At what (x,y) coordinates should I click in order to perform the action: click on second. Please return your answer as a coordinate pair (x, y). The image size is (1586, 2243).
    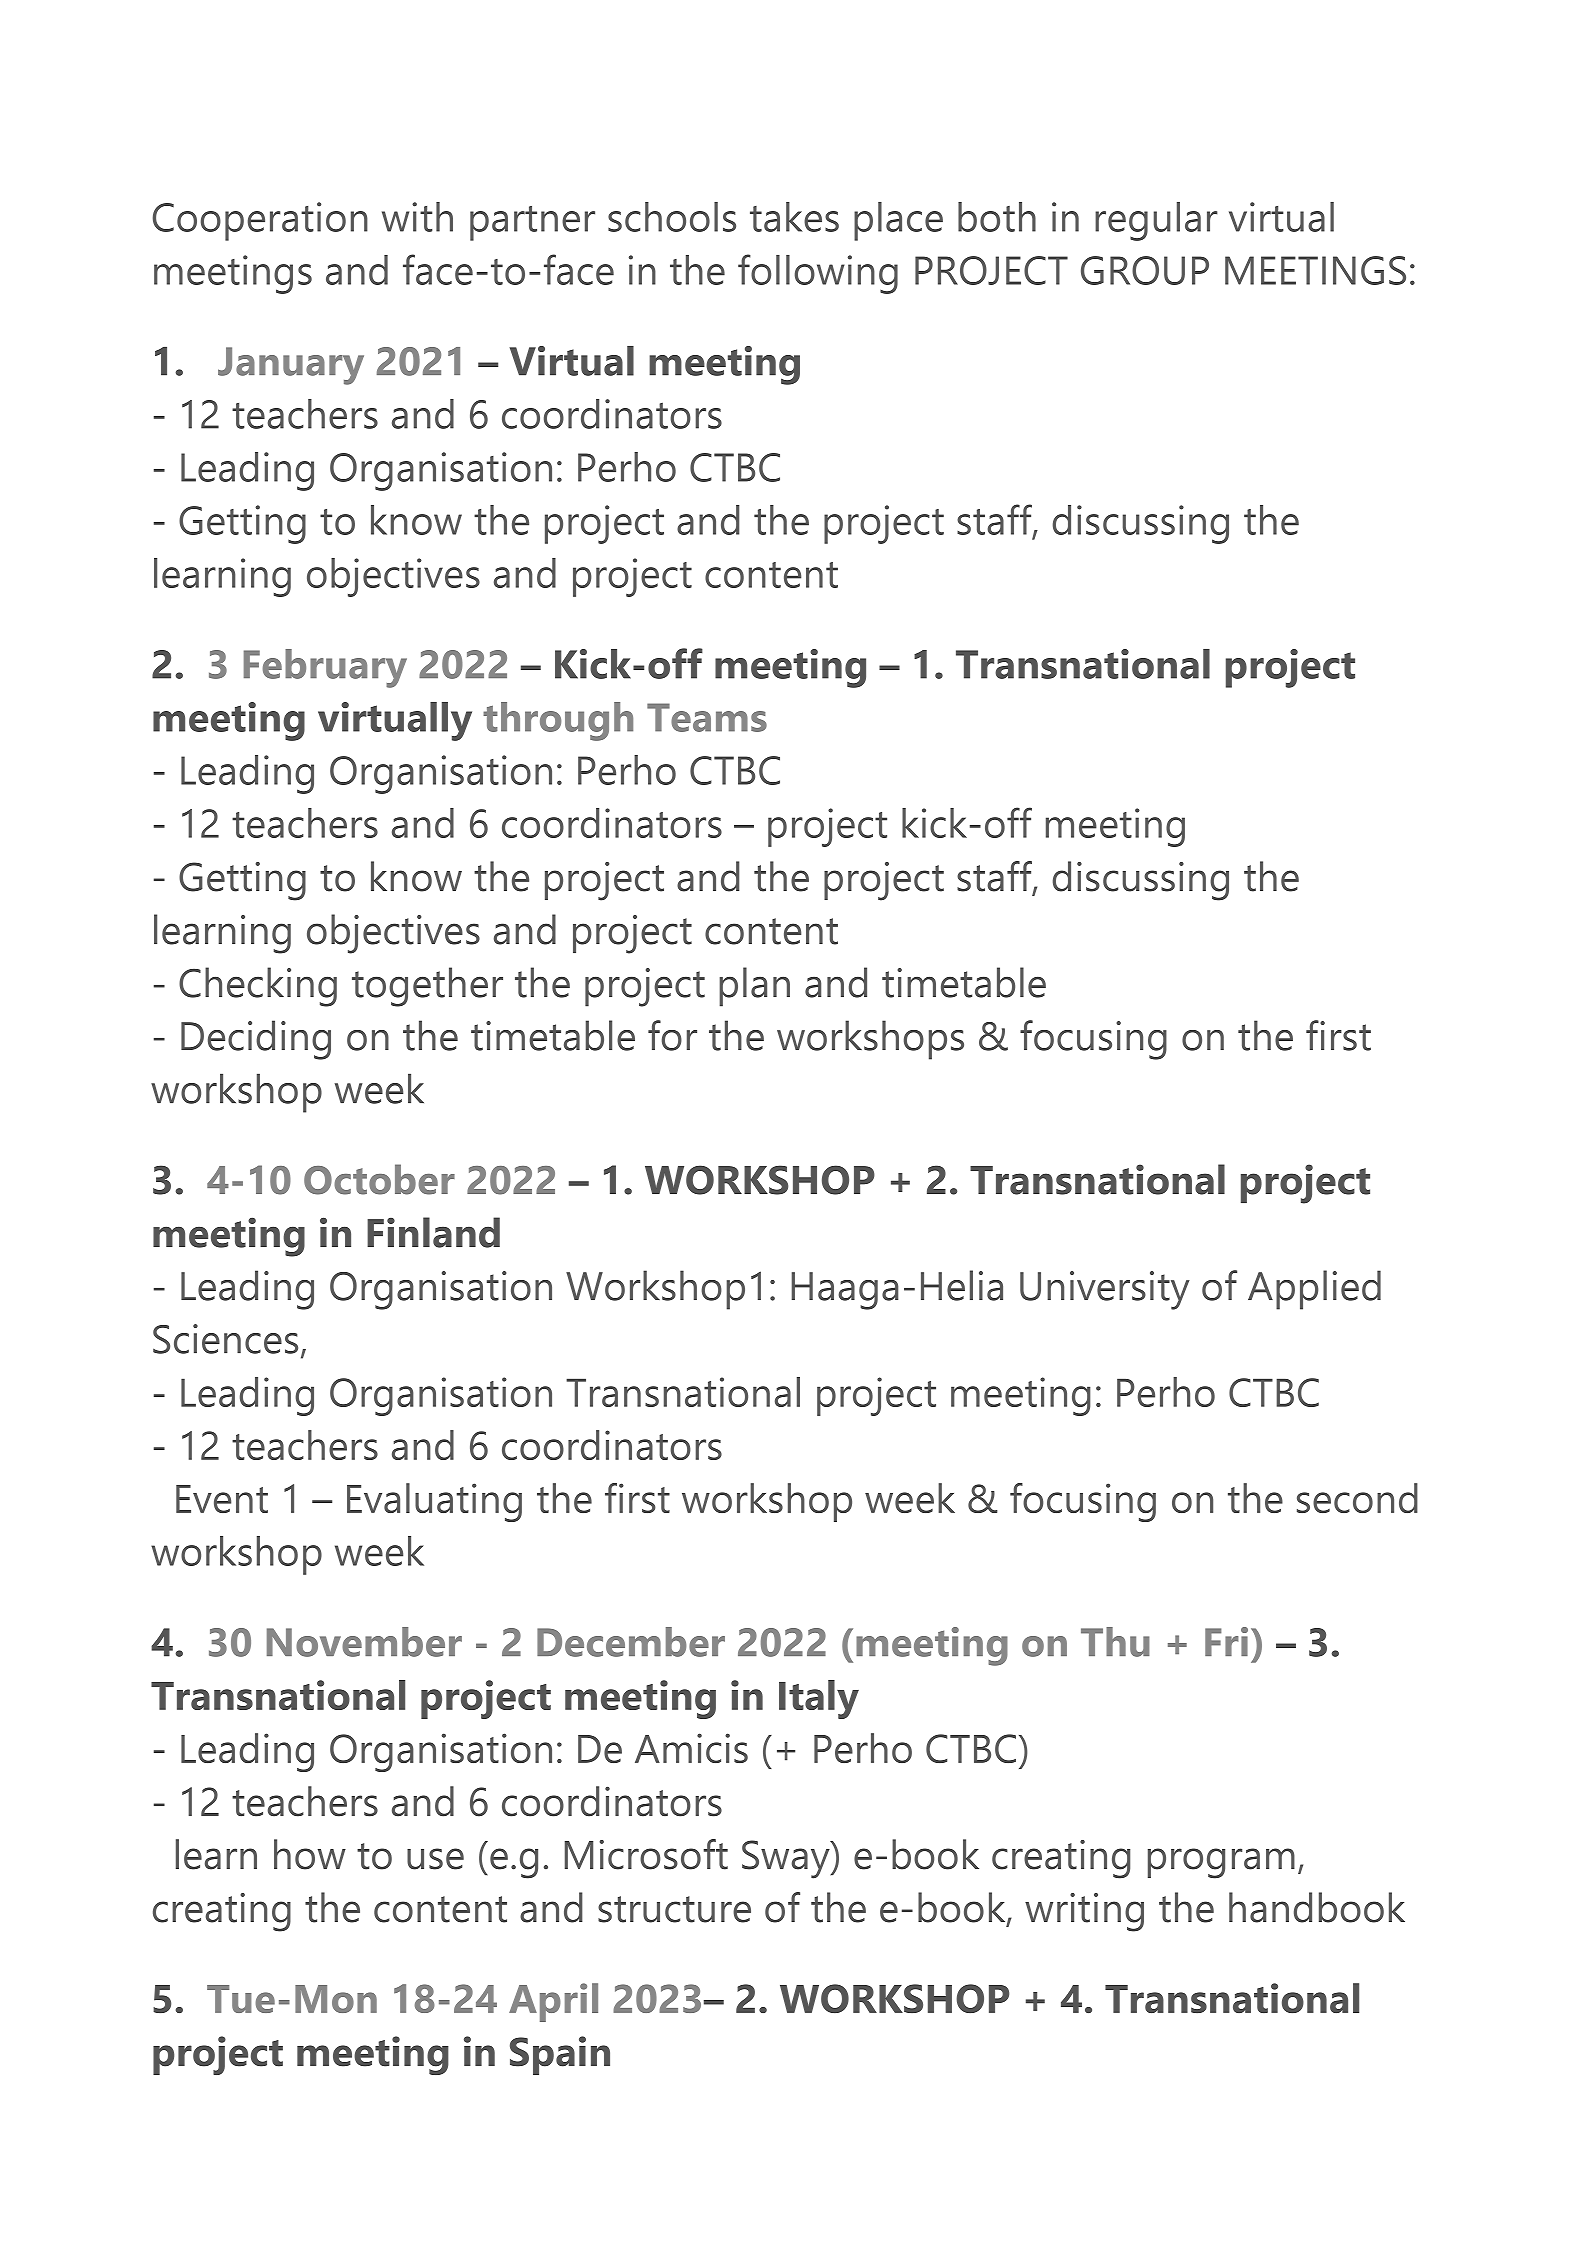
    Looking at the image, I should click on (1357, 1498).
